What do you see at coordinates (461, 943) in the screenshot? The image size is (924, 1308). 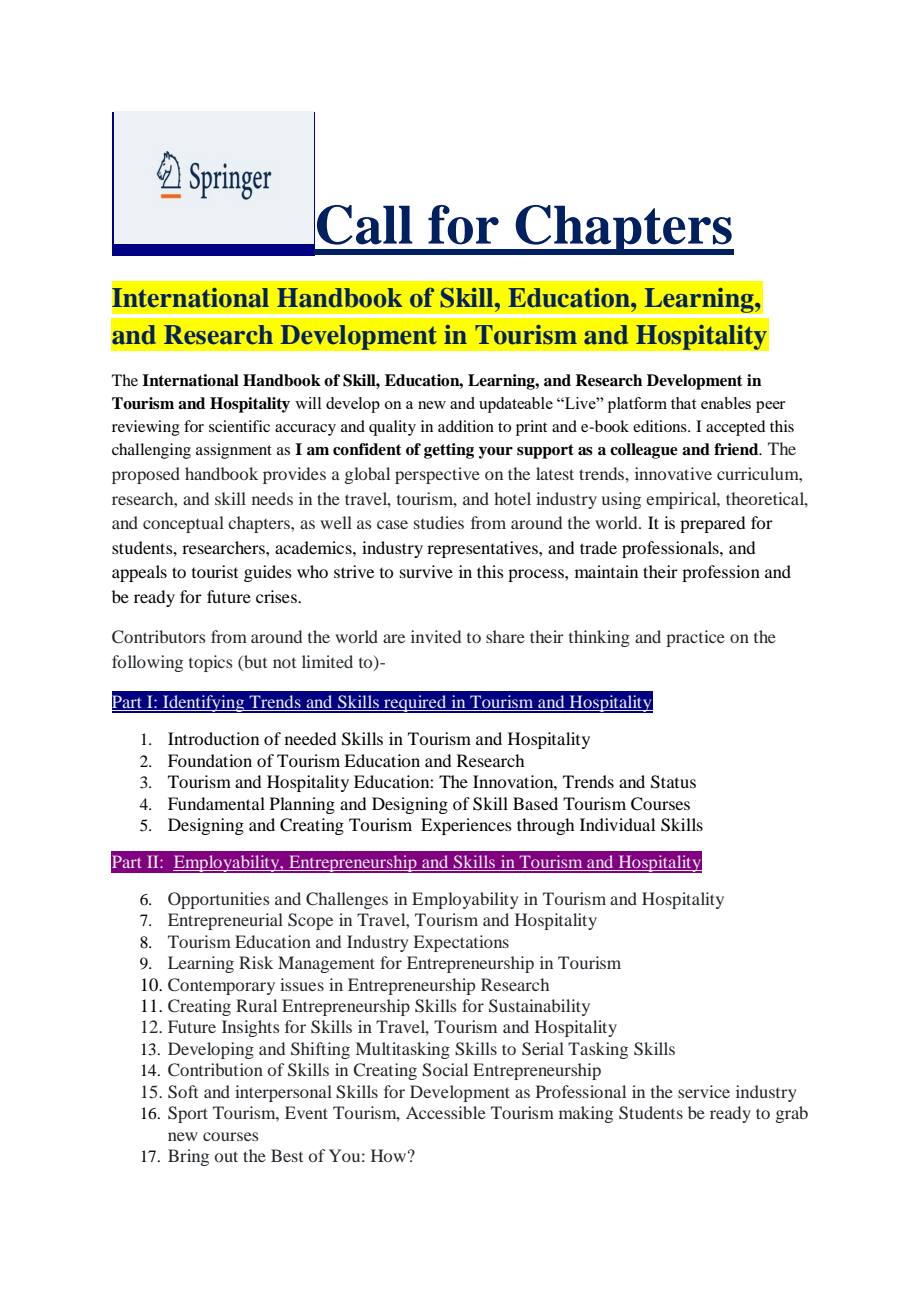 I see `Expectations` at bounding box center [461, 943].
